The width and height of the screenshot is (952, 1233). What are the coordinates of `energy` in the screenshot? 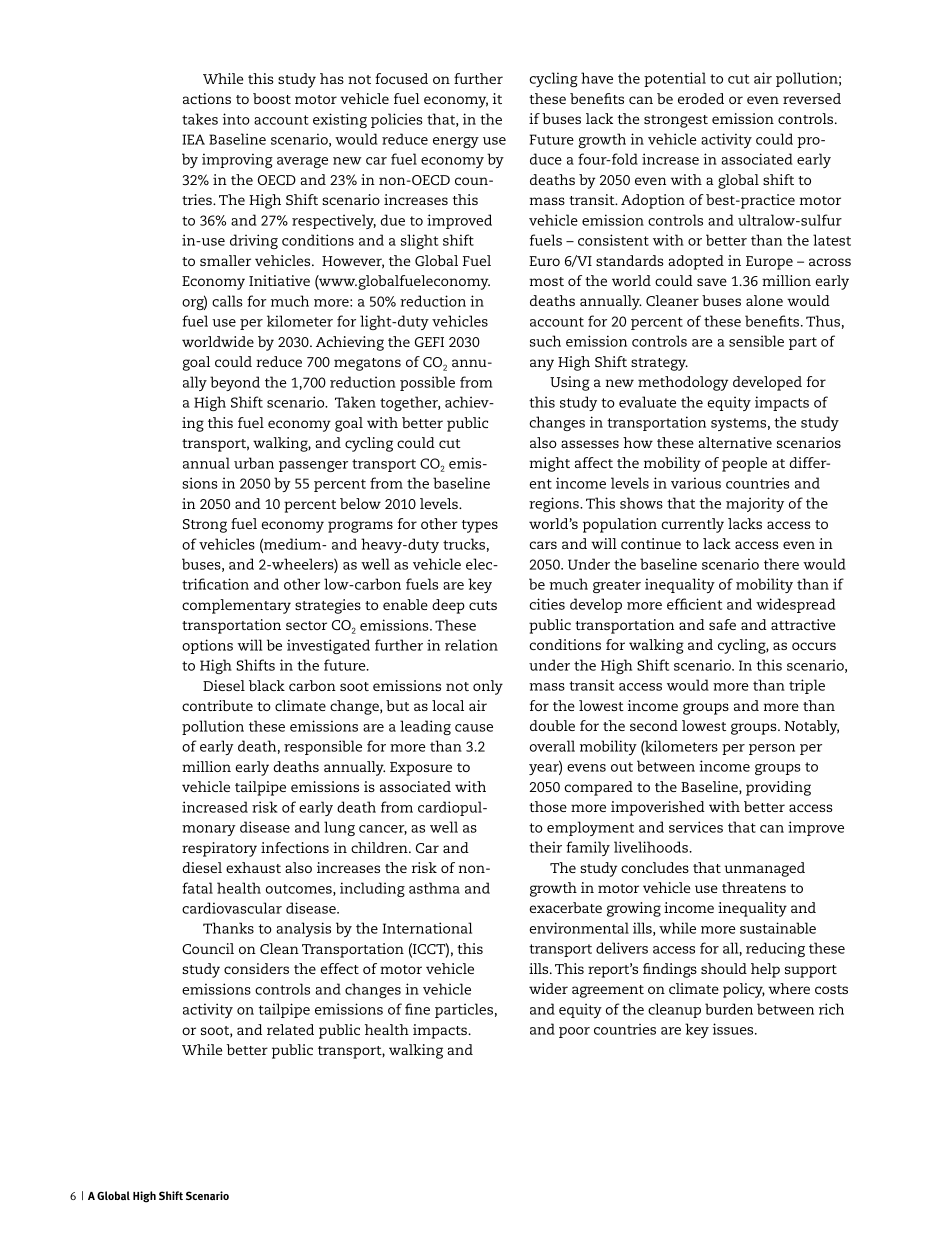 It's located at (456, 142).
